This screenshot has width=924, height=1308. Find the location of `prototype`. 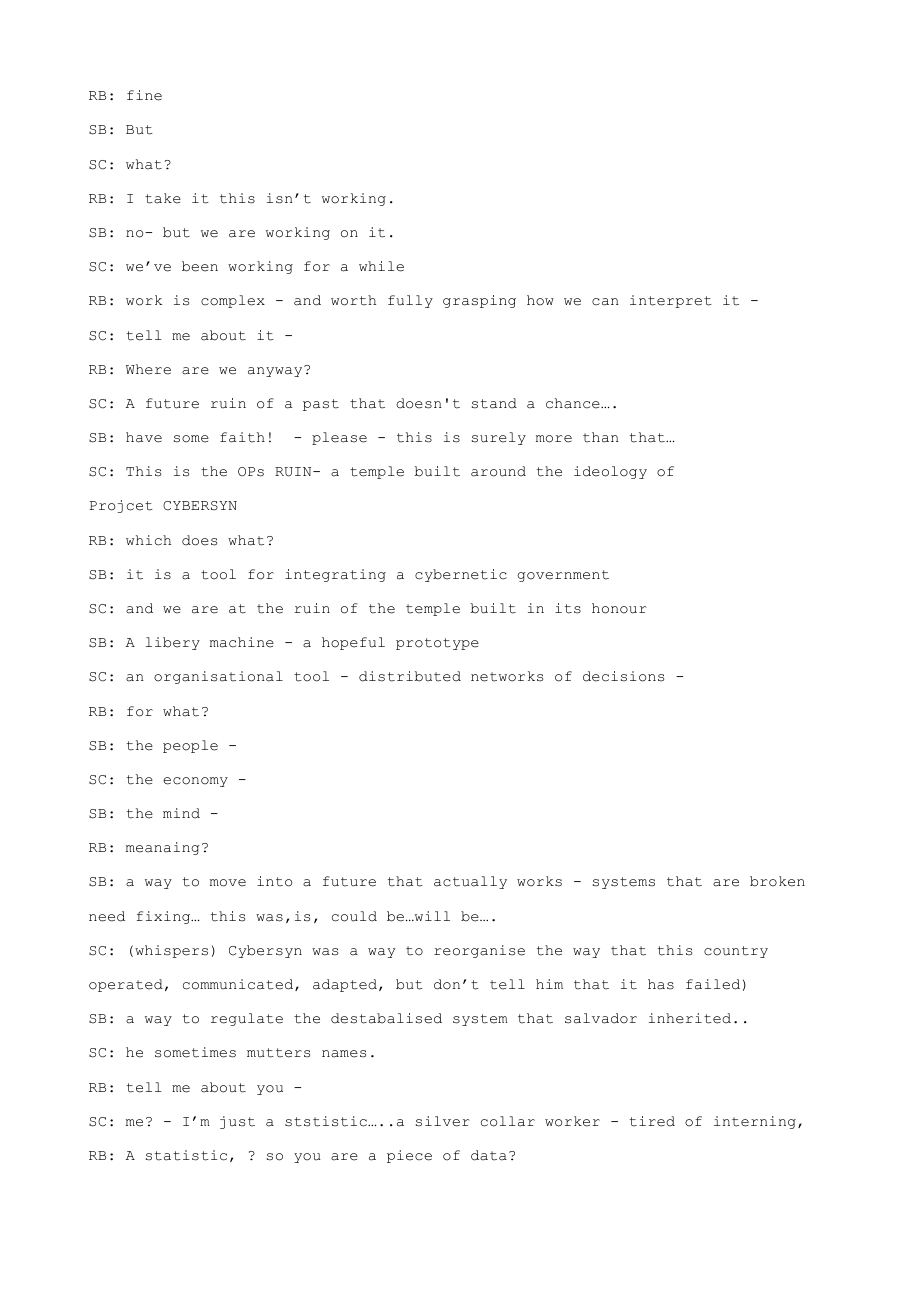

prototype is located at coordinates (437, 644).
